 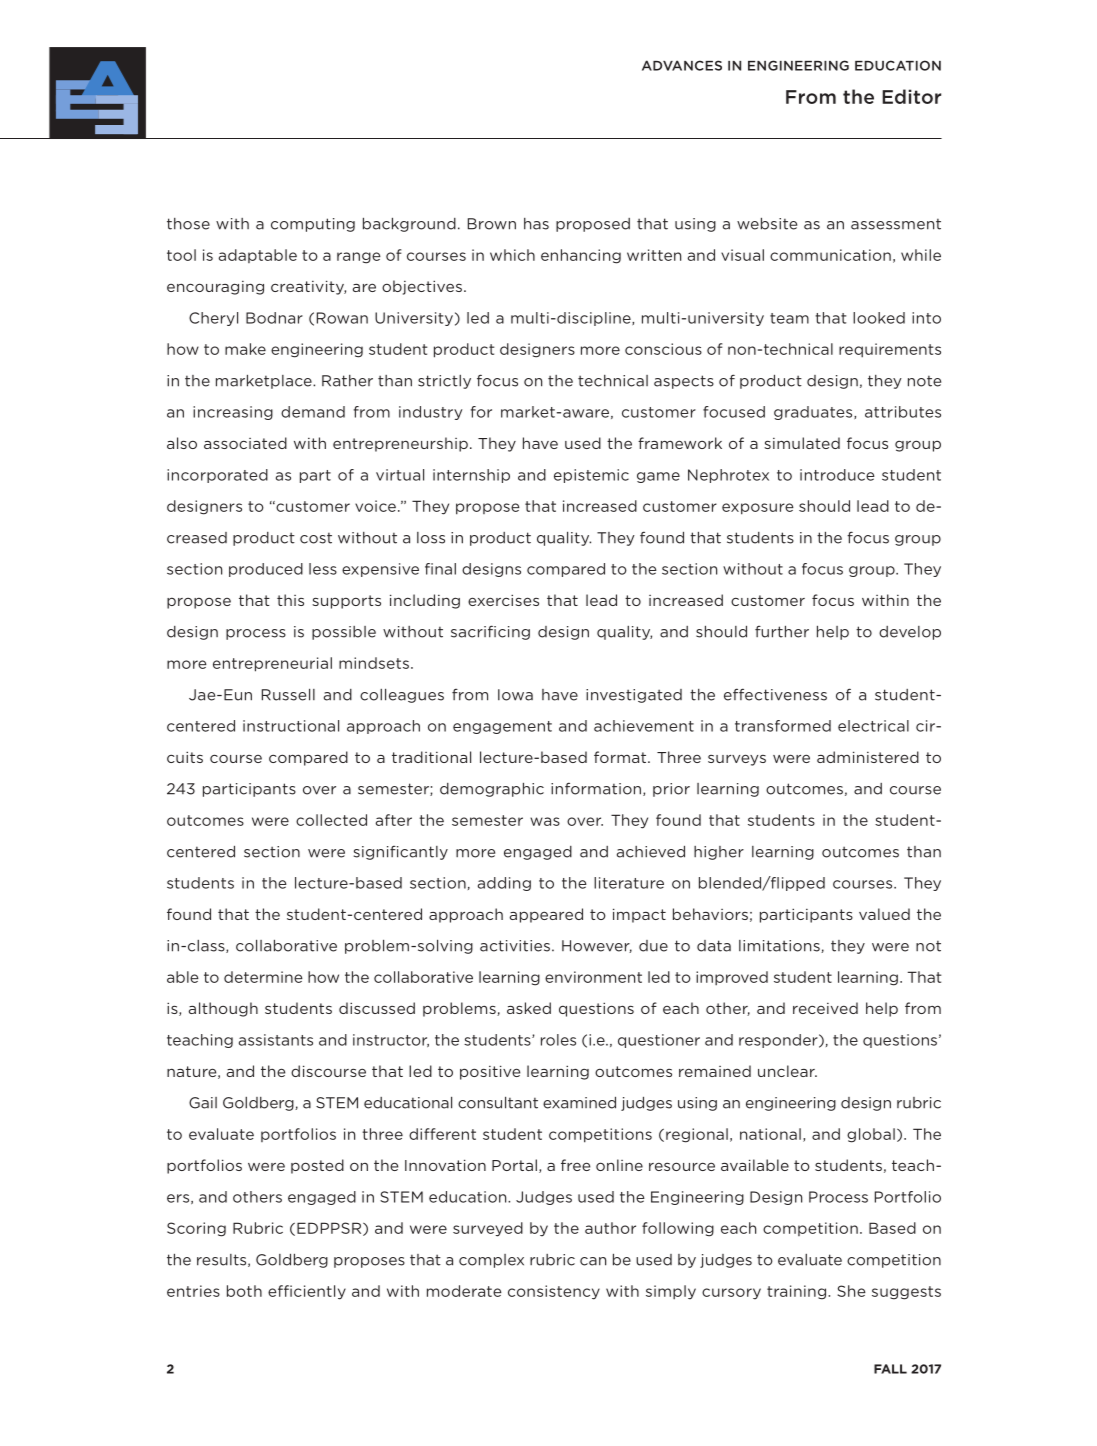 What do you see at coordinates (851, 1291) in the screenshot?
I see `She` at bounding box center [851, 1291].
